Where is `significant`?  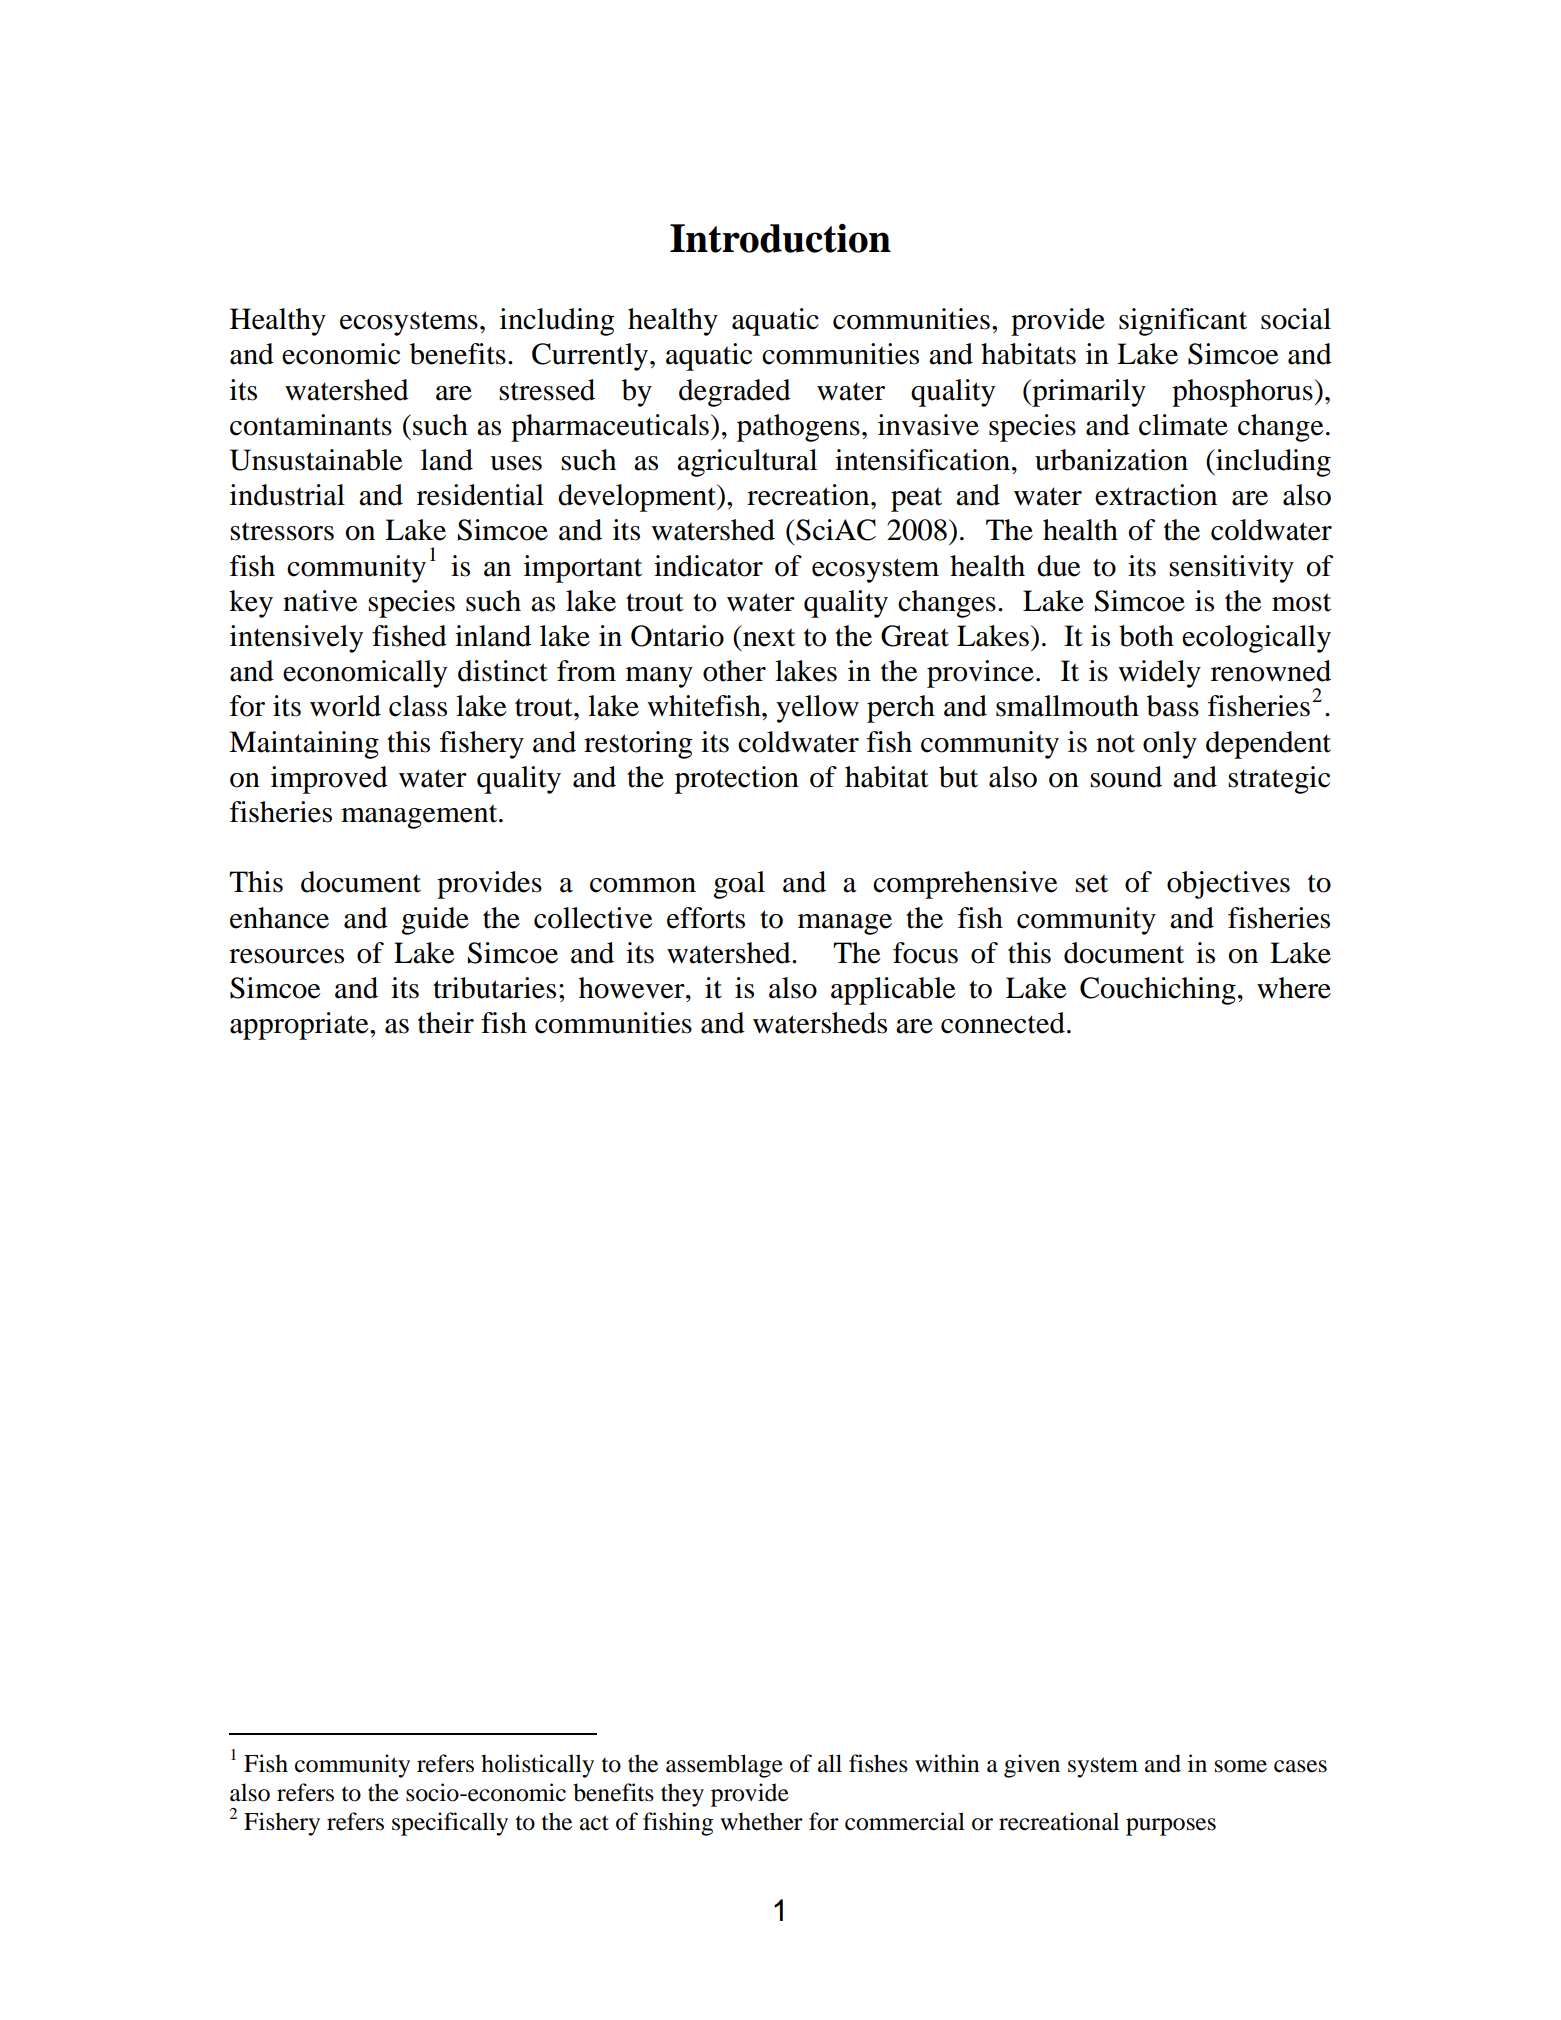 significant is located at coordinates (1183, 322).
